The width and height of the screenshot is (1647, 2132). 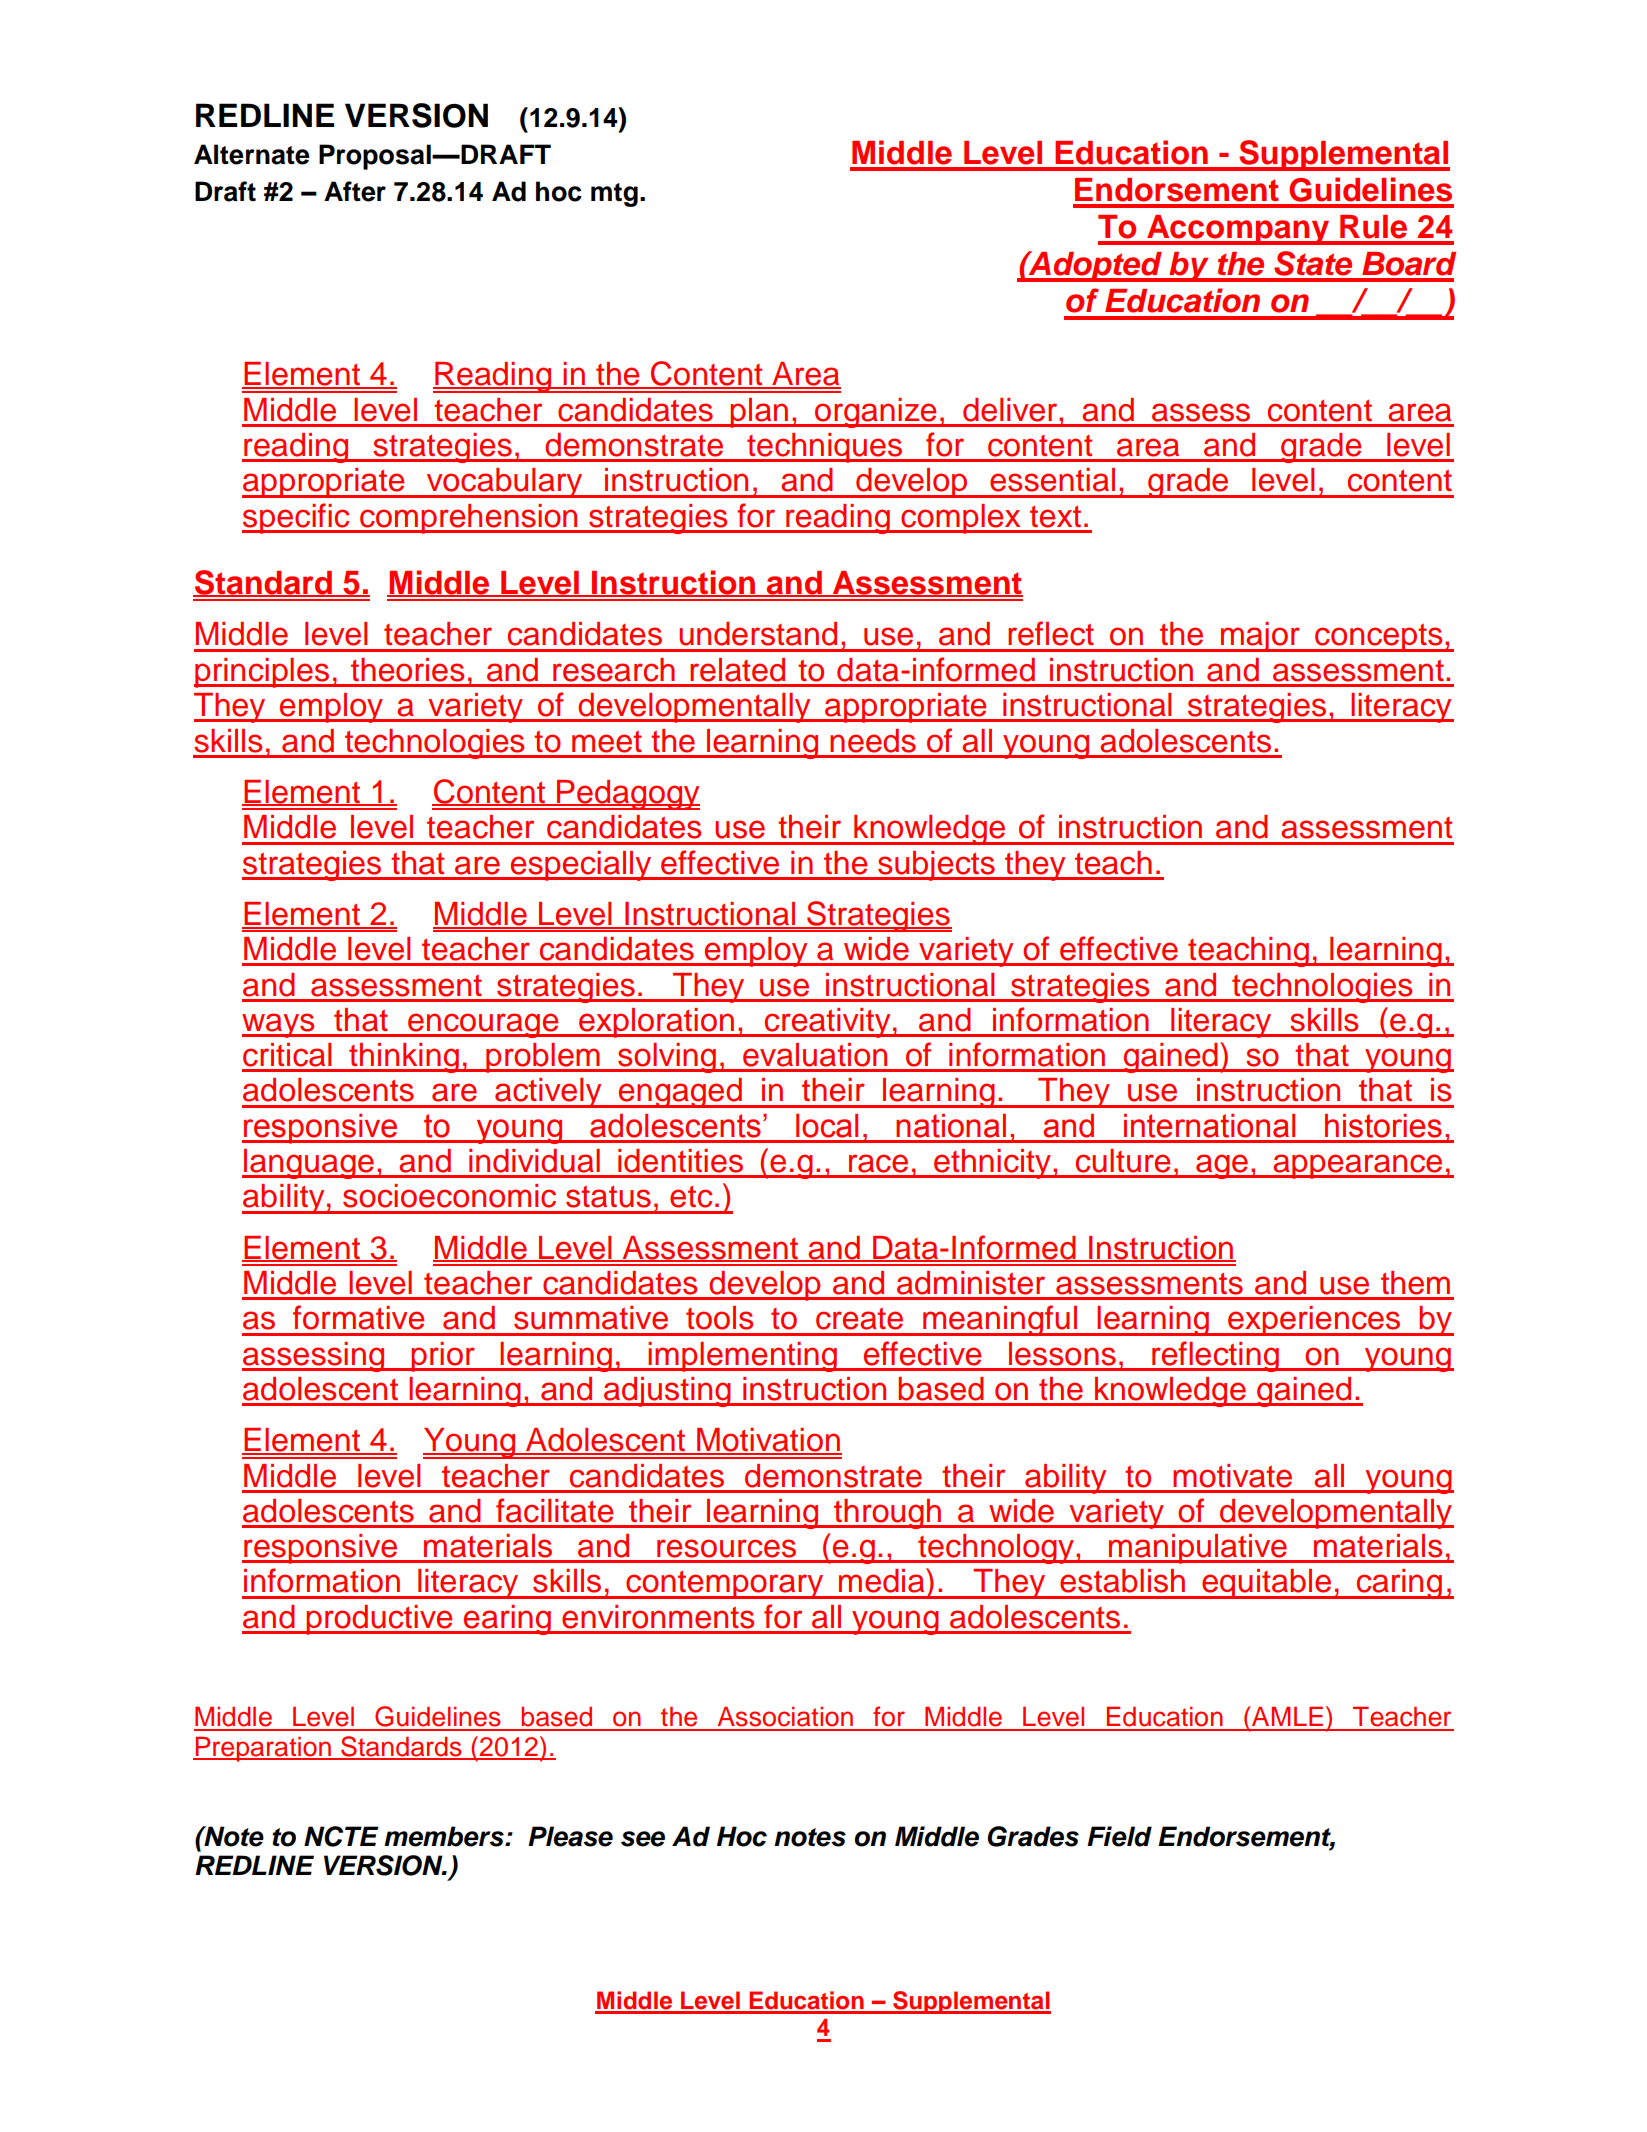 I want to click on major, so click(x=1260, y=637).
